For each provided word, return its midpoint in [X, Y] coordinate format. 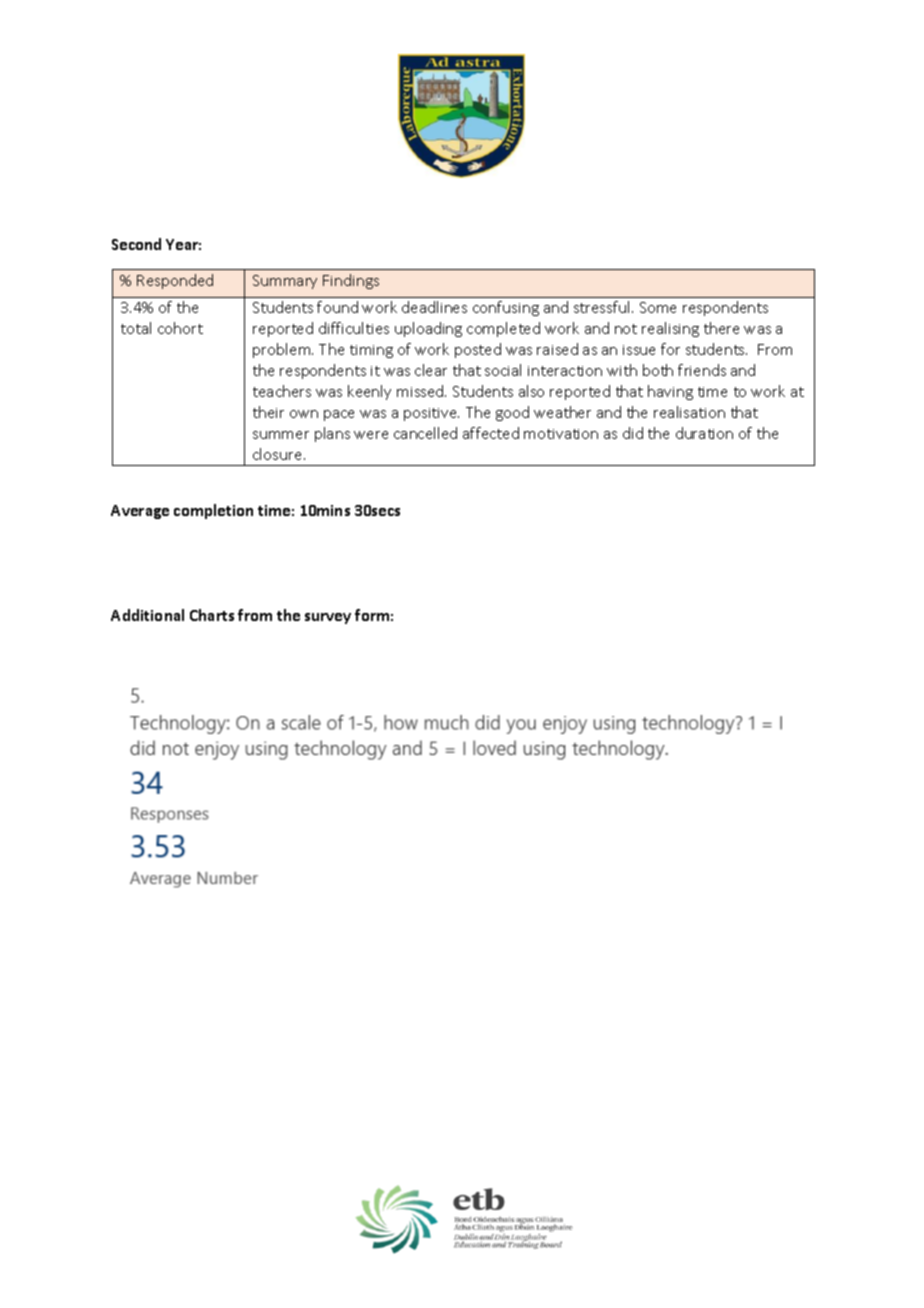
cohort [180, 328]
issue [639, 350]
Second [136, 244]
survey [328, 618]
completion [213, 511]
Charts [212, 615]
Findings [351, 281]
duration [704, 433]
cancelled [425, 433]
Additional [147, 615]
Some [658, 307]
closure [279, 454]
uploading [428, 329]
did [633, 433]
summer [281, 435]
